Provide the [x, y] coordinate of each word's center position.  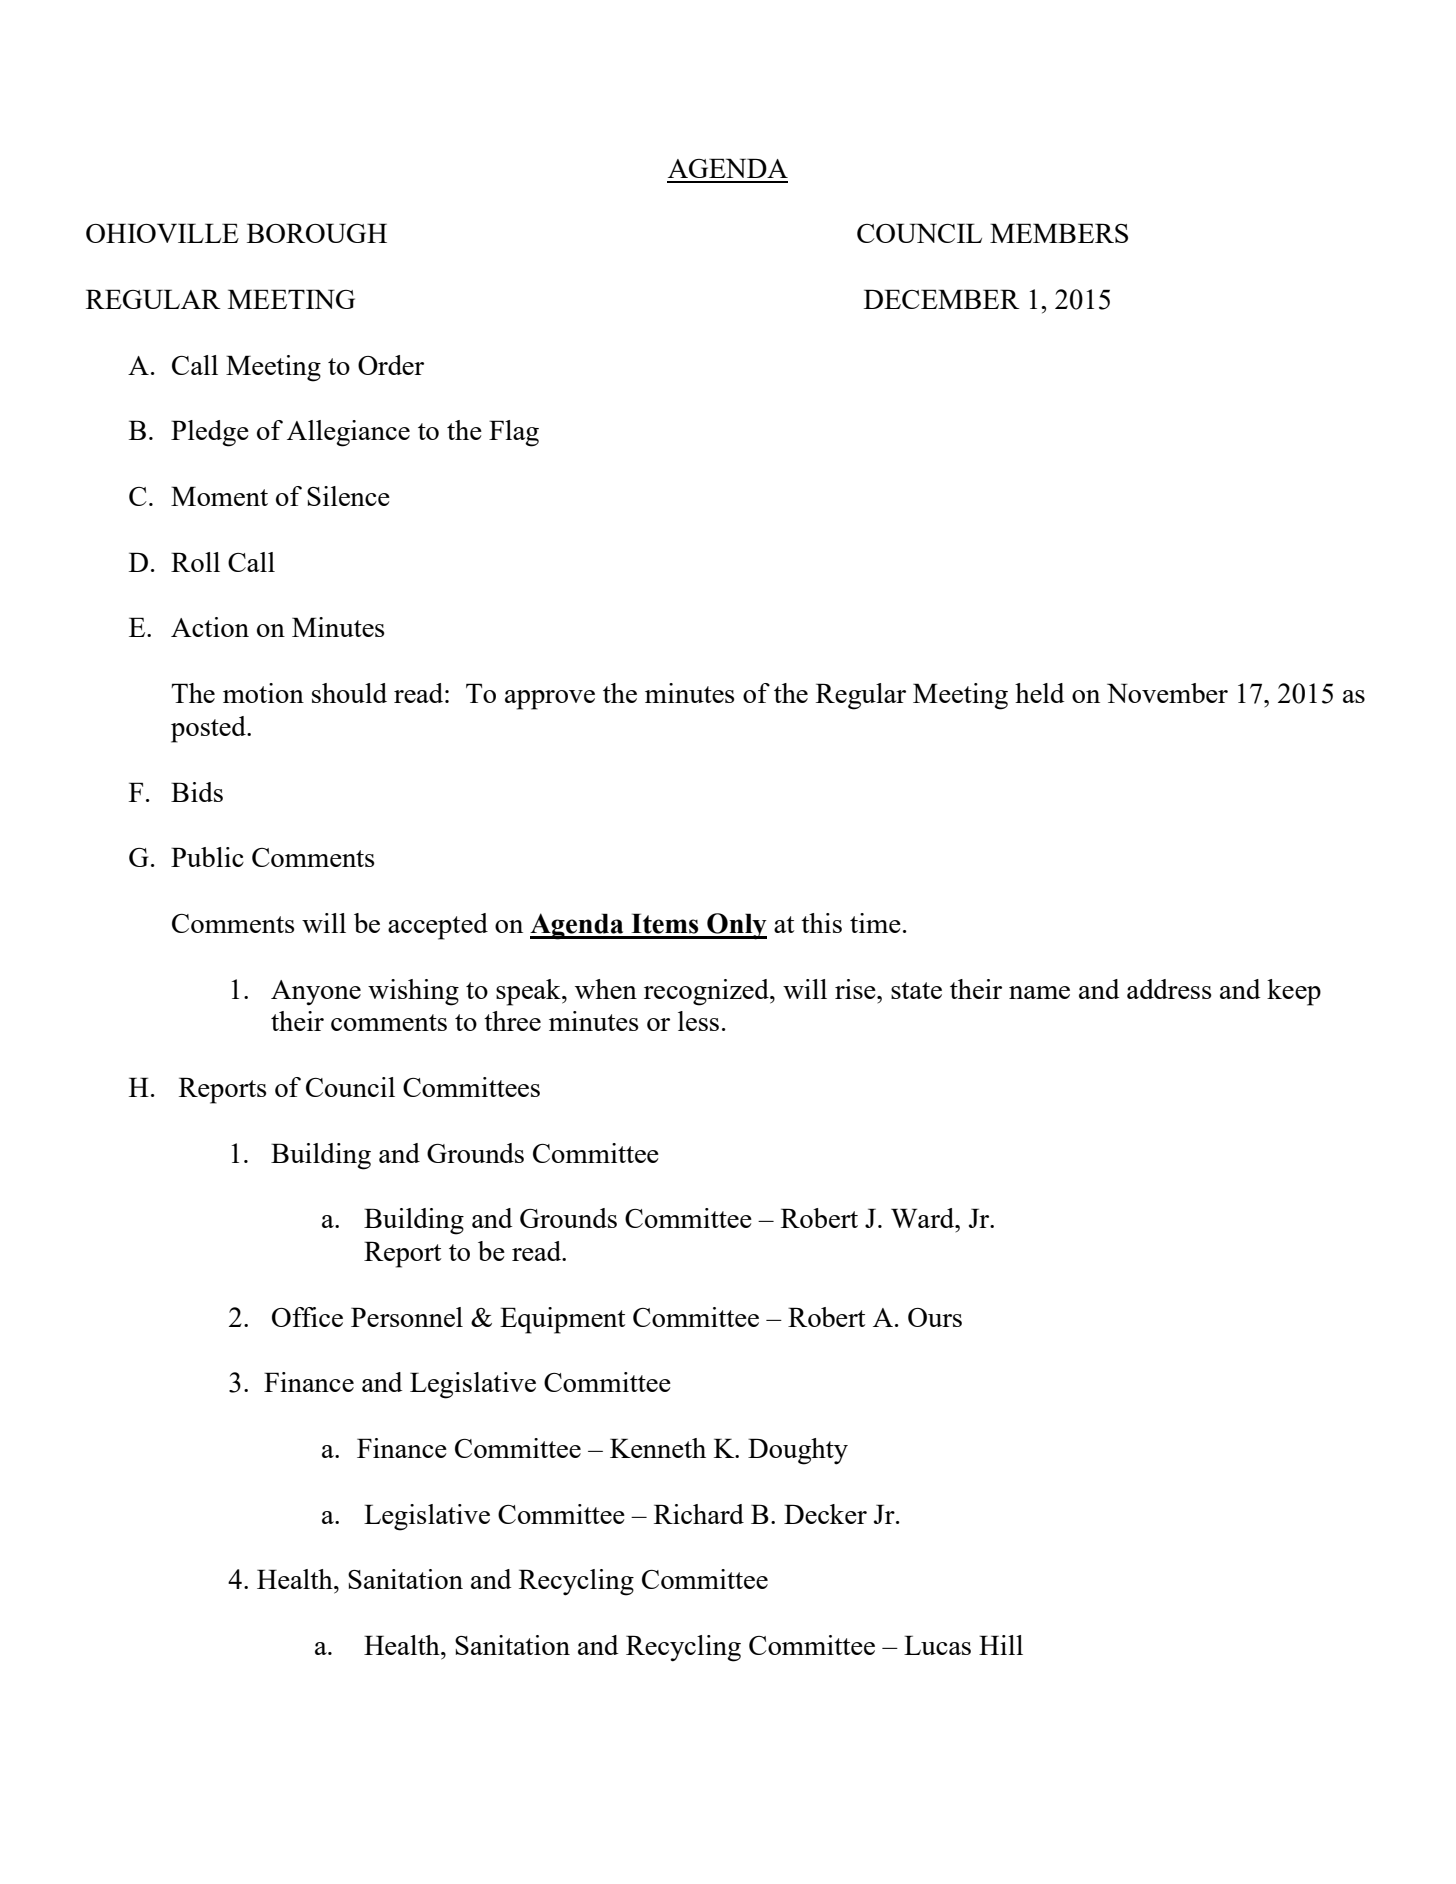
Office [307, 1317]
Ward [924, 1218]
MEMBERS [1059, 233]
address [1169, 989]
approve [550, 700]
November [1167, 693]
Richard [699, 1514]
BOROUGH [317, 233]
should [349, 693]
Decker [825, 1514]
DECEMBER [942, 299]
